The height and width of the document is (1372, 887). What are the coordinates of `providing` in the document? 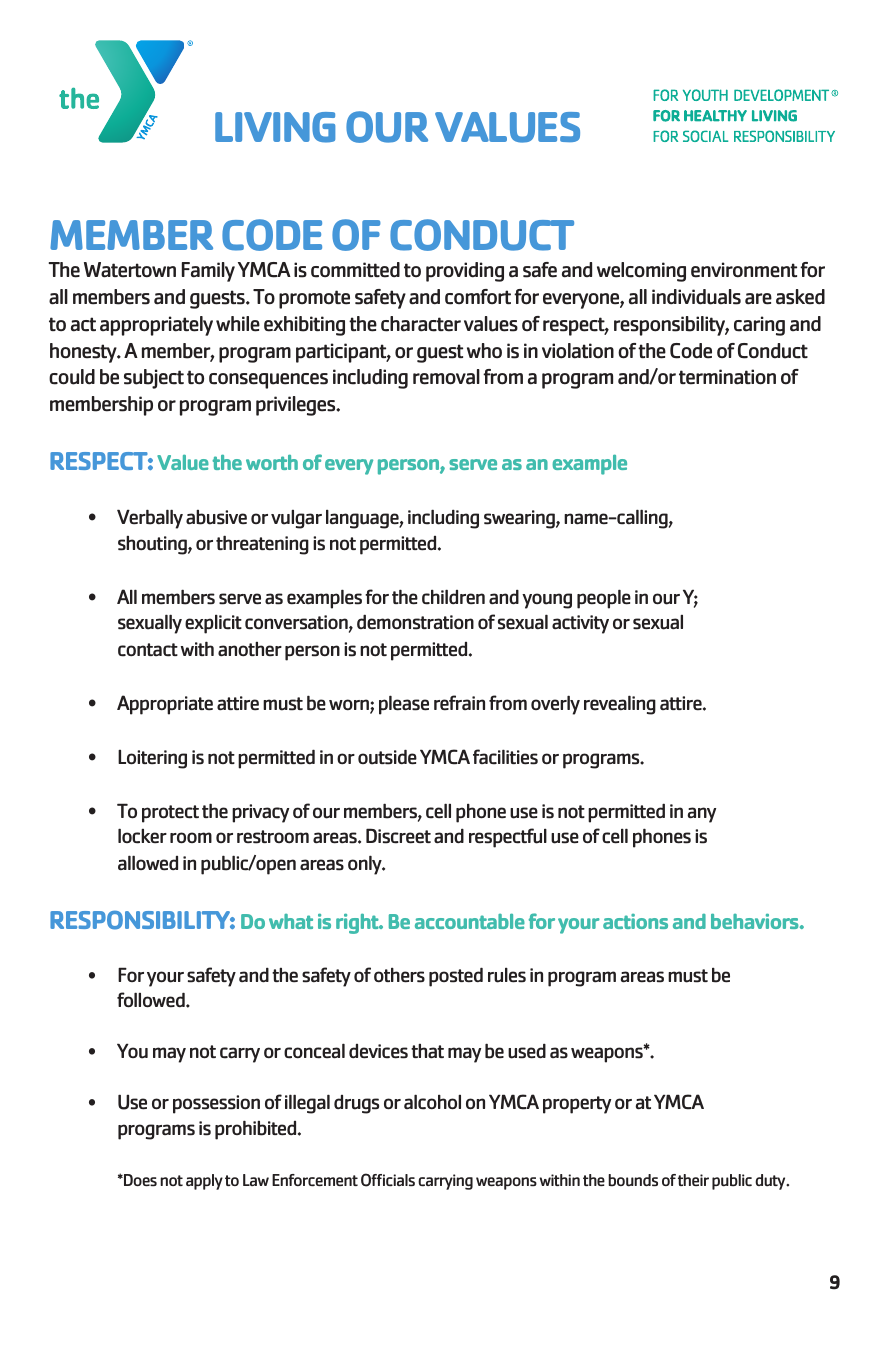 It's located at (465, 272).
